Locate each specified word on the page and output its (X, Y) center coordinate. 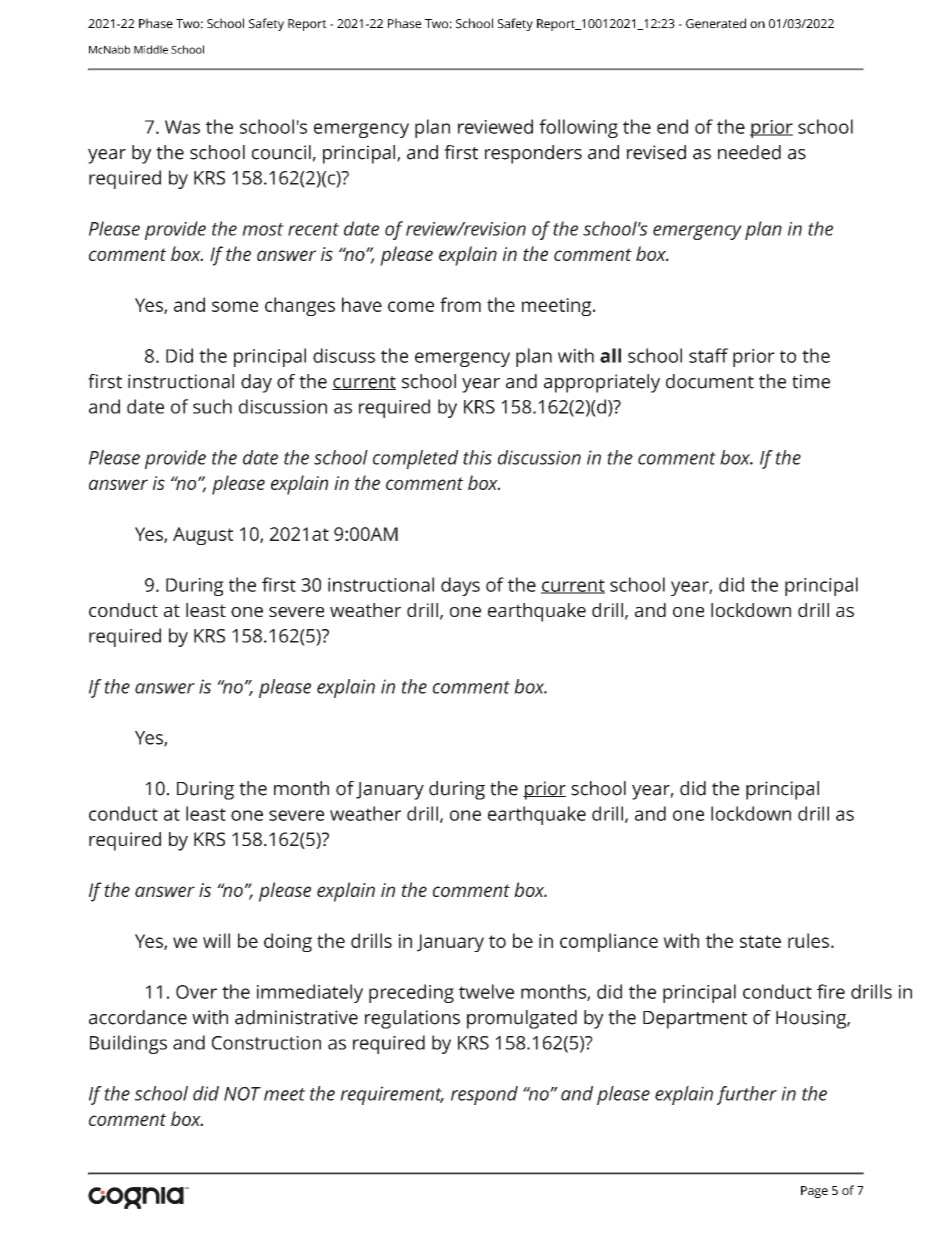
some (235, 306)
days (460, 586)
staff (708, 355)
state (760, 941)
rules (808, 940)
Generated (716, 23)
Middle (151, 49)
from (460, 304)
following (578, 128)
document (710, 381)
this (477, 457)
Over (196, 992)
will (216, 940)
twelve (486, 991)
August (203, 536)
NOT (242, 1094)
